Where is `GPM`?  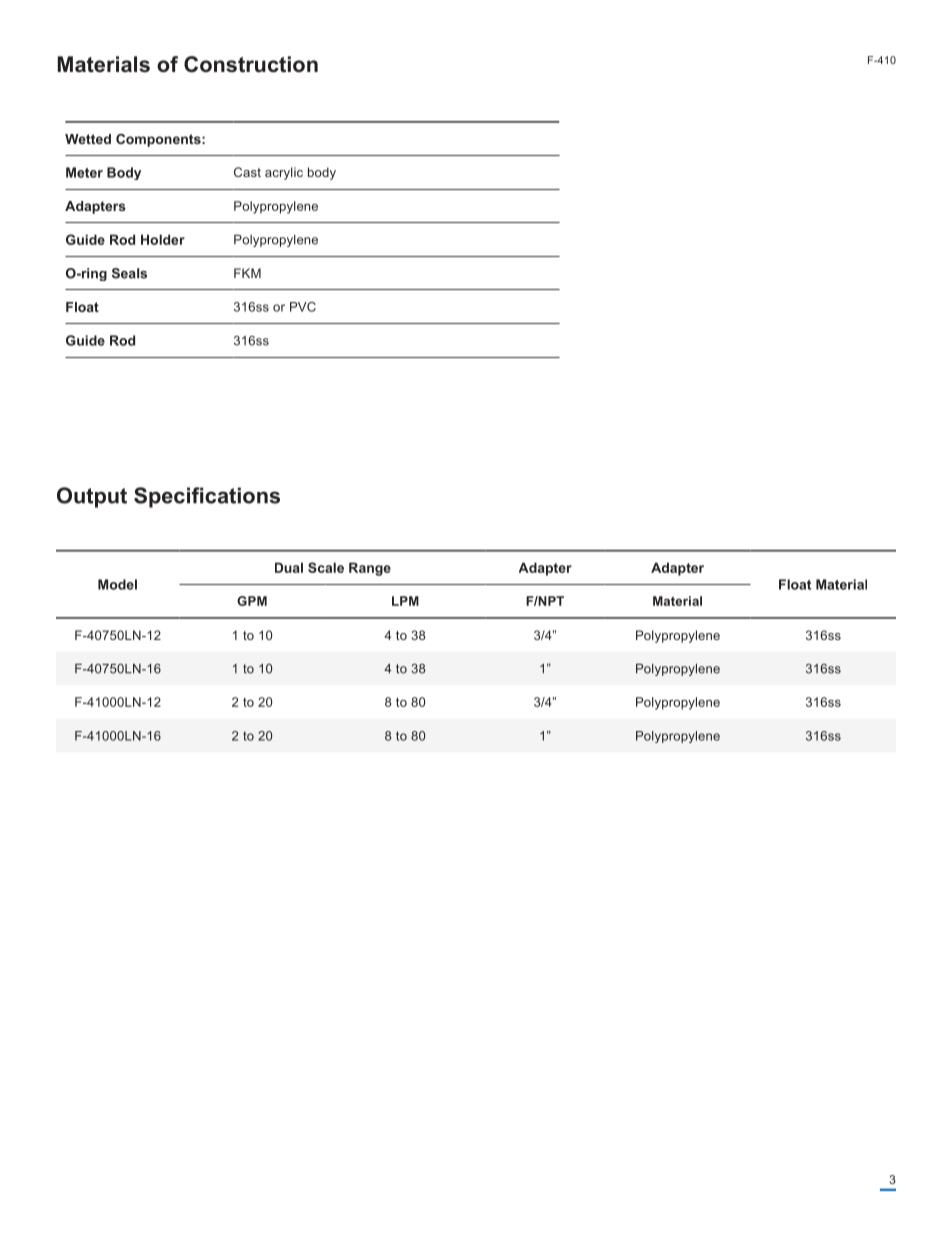
GPM is located at coordinates (252, 601).
